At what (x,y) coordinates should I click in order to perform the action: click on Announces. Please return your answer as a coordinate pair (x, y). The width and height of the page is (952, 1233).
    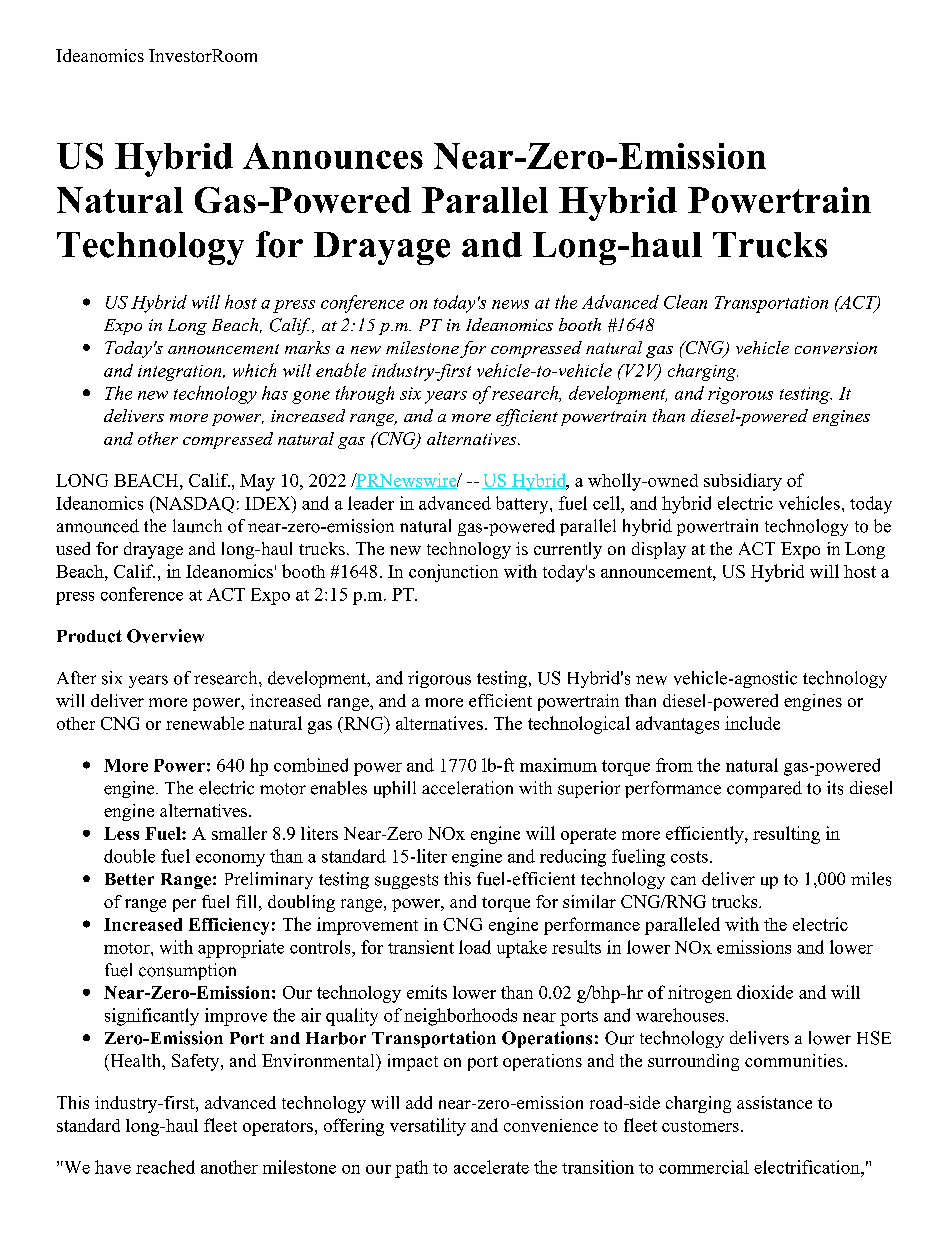
    Looking at the image, I should click on (333, 156).
